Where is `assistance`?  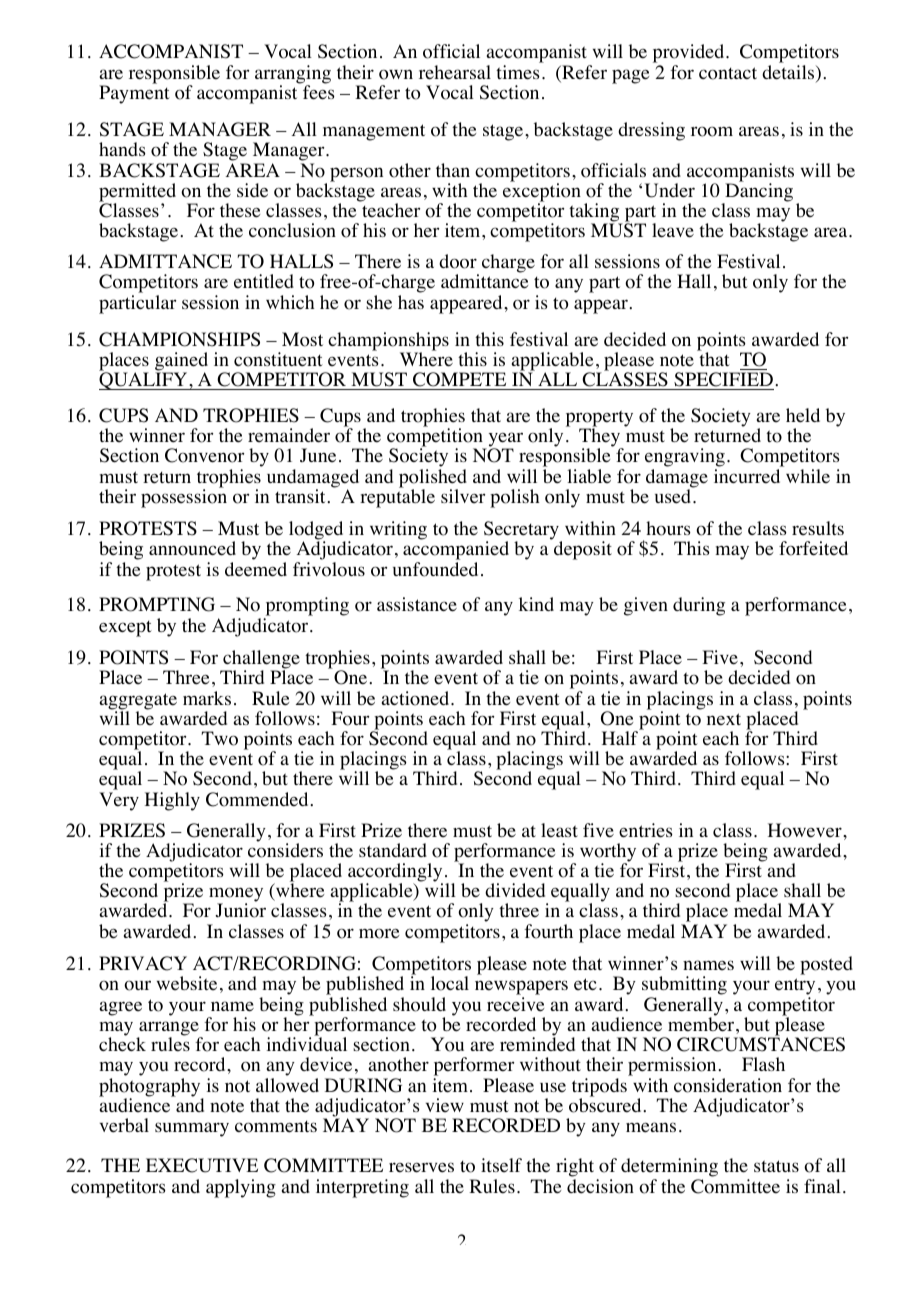 assistance is located at coordinates (417, 604).
